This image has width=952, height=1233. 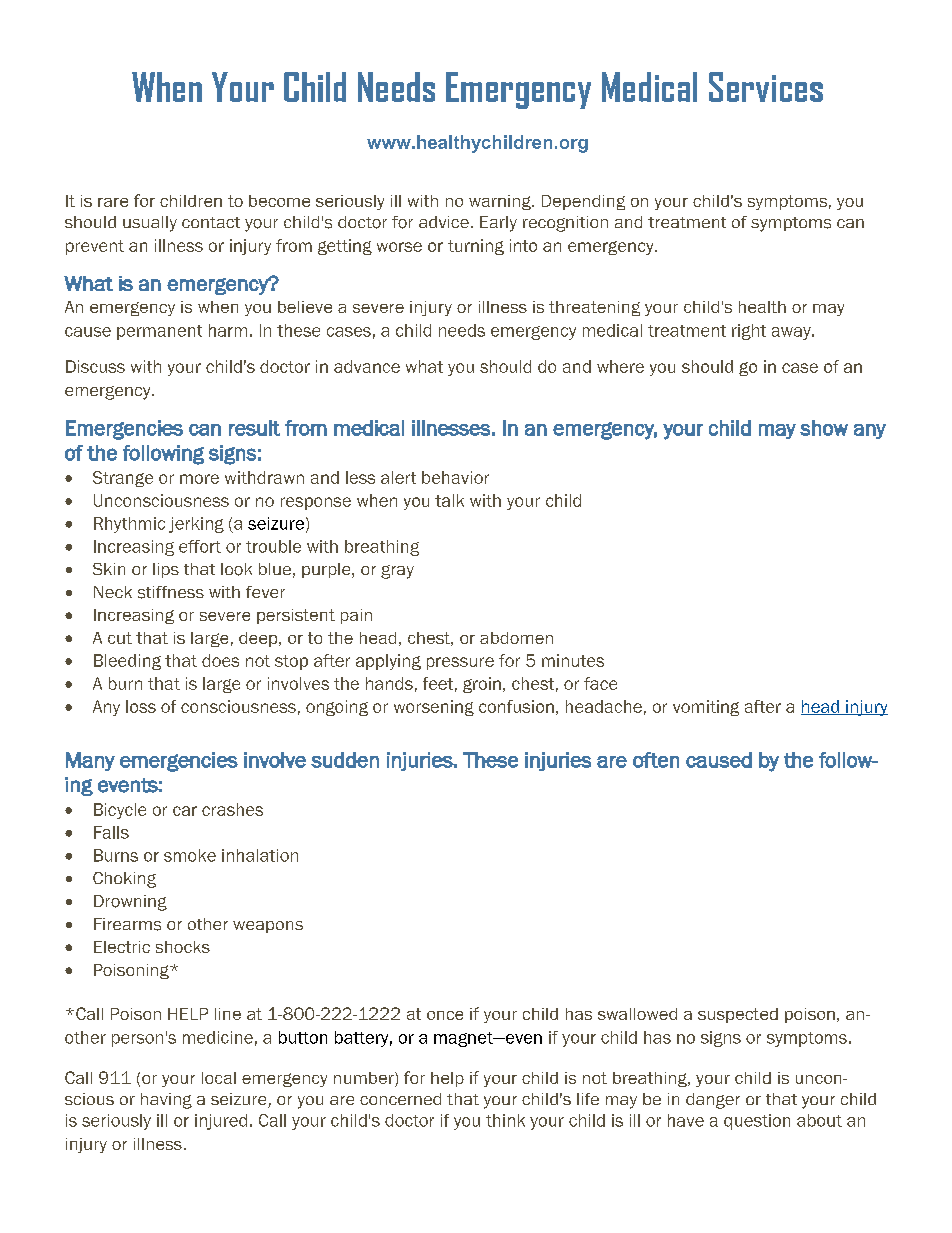 What do you see at coordinates (656, 760) in the image?
I see `often` at bounding box center [656, 760].
